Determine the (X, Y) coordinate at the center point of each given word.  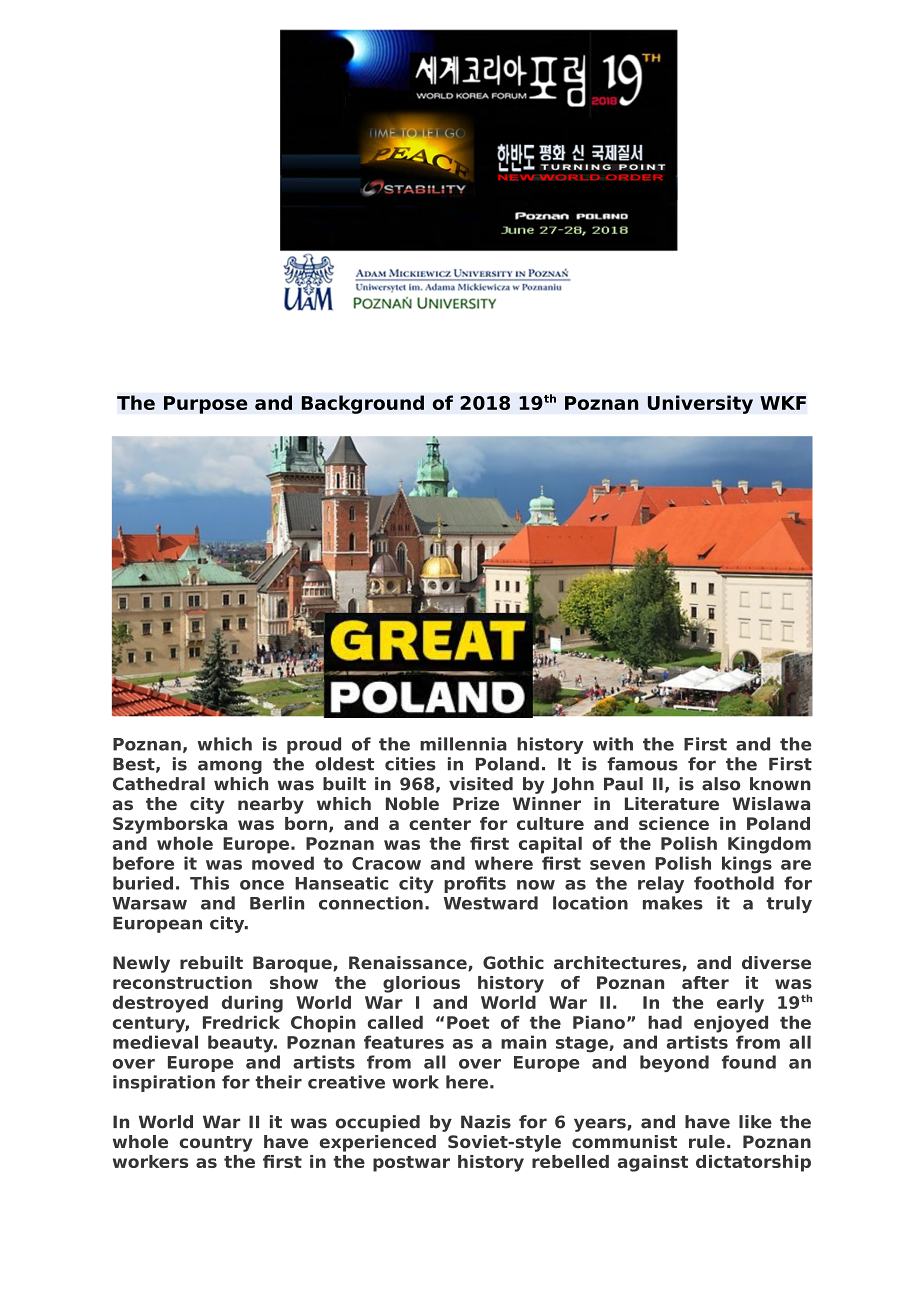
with (613, 744)
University (700, 404)
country (216, 1144)
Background (362, 404)
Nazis (486, 1122)
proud (314, 745)
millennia (463, 744)
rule (707, 1141)
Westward (491, 903)
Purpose (206, 405)
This (209, 883)
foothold (734, 883)
